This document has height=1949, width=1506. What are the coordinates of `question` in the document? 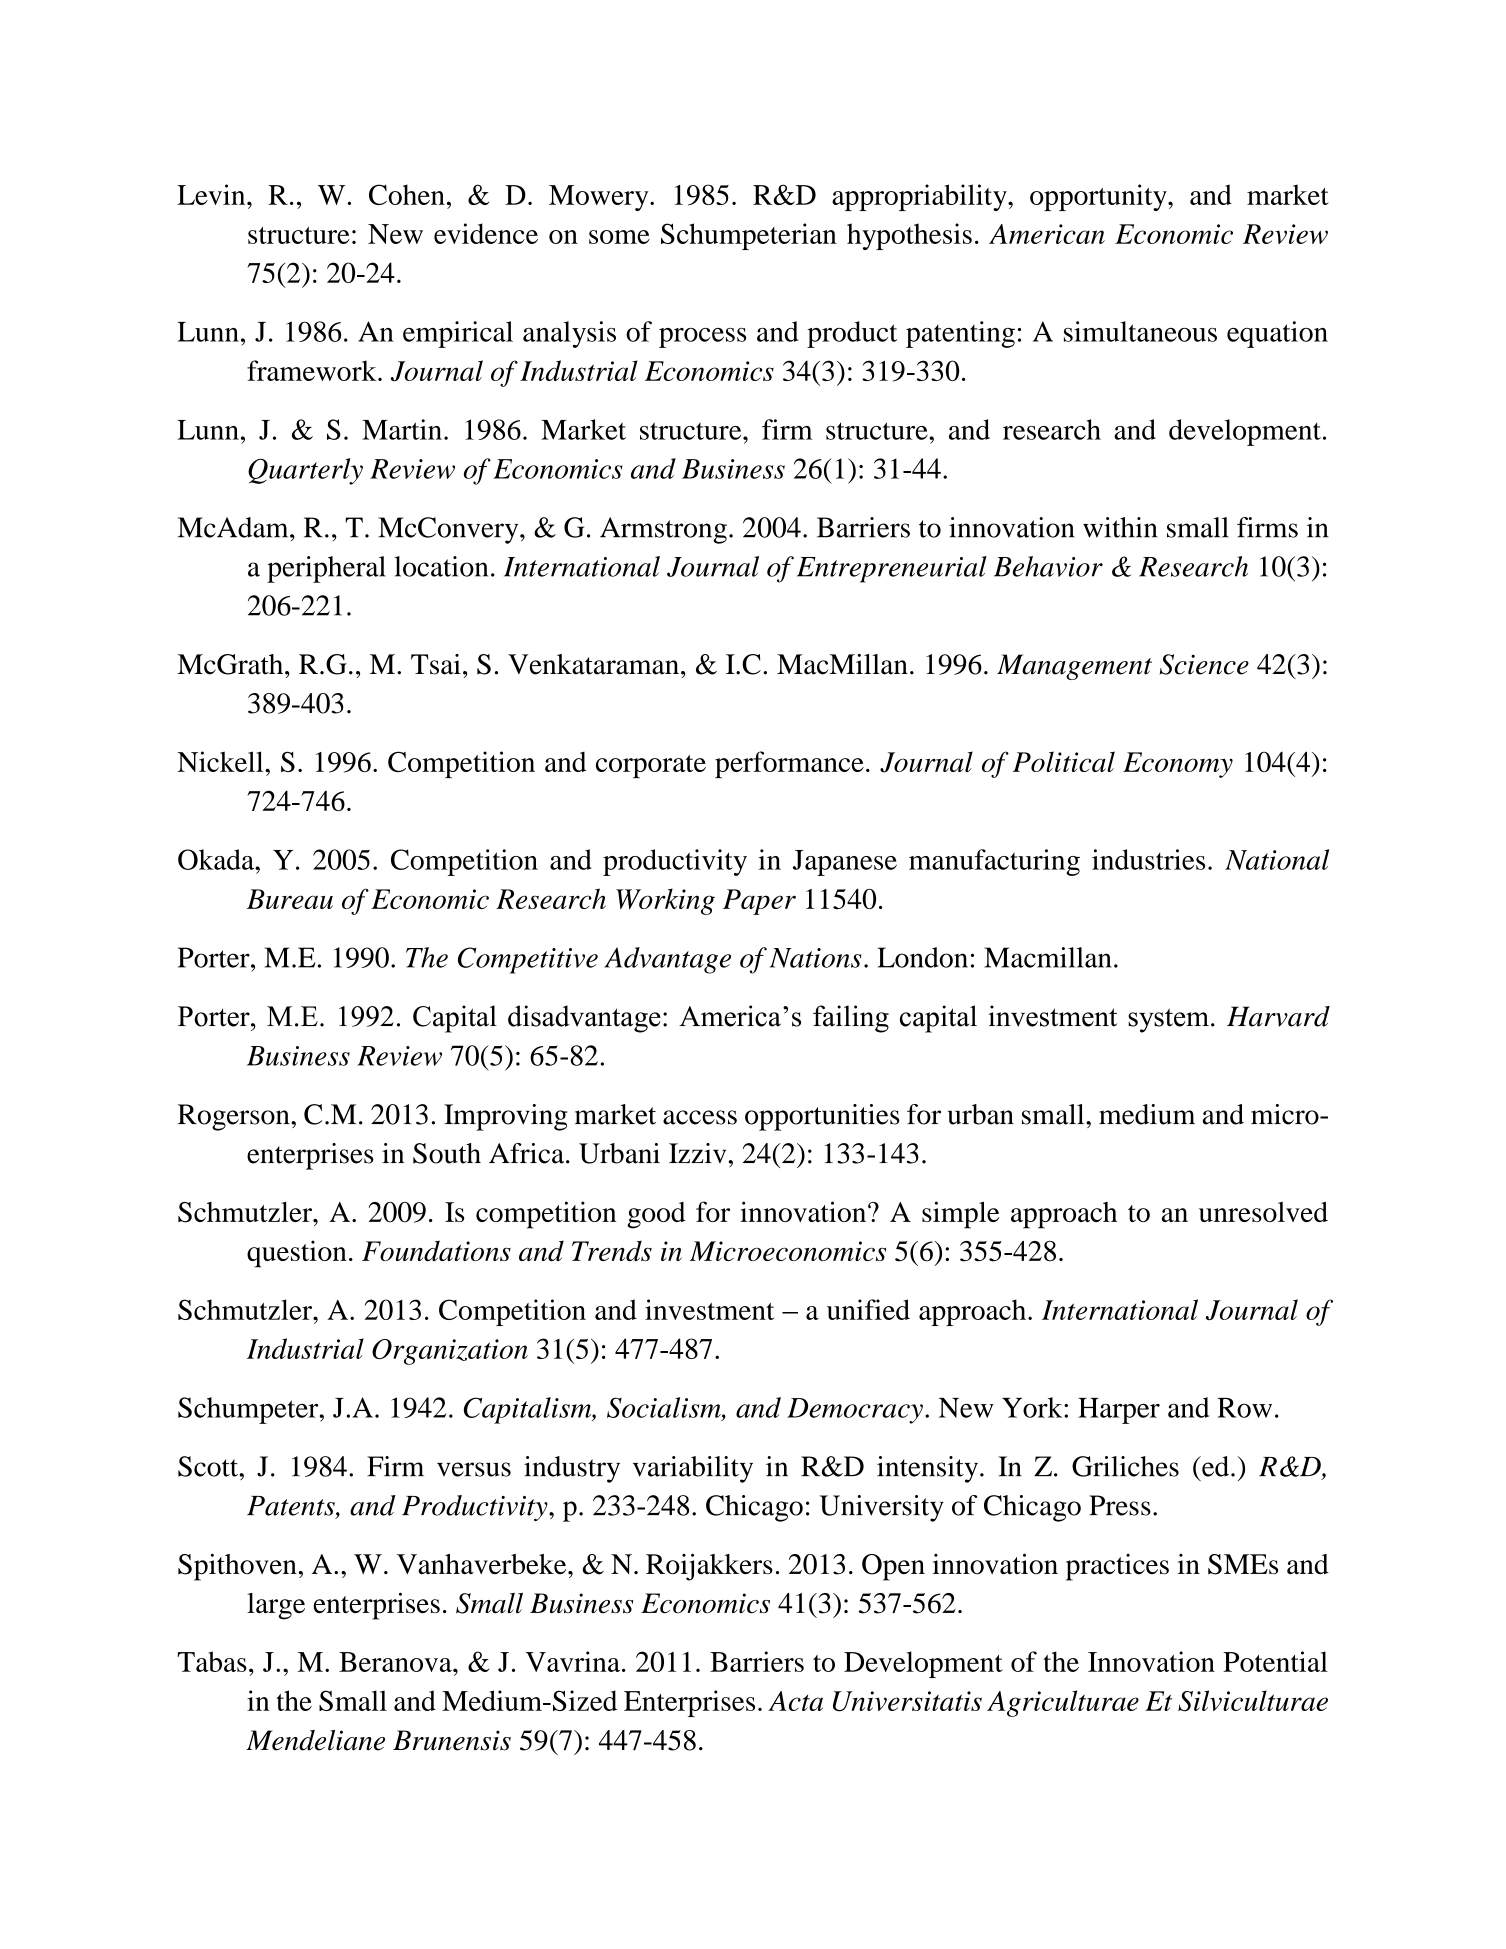 It's located at (297, 1254).
